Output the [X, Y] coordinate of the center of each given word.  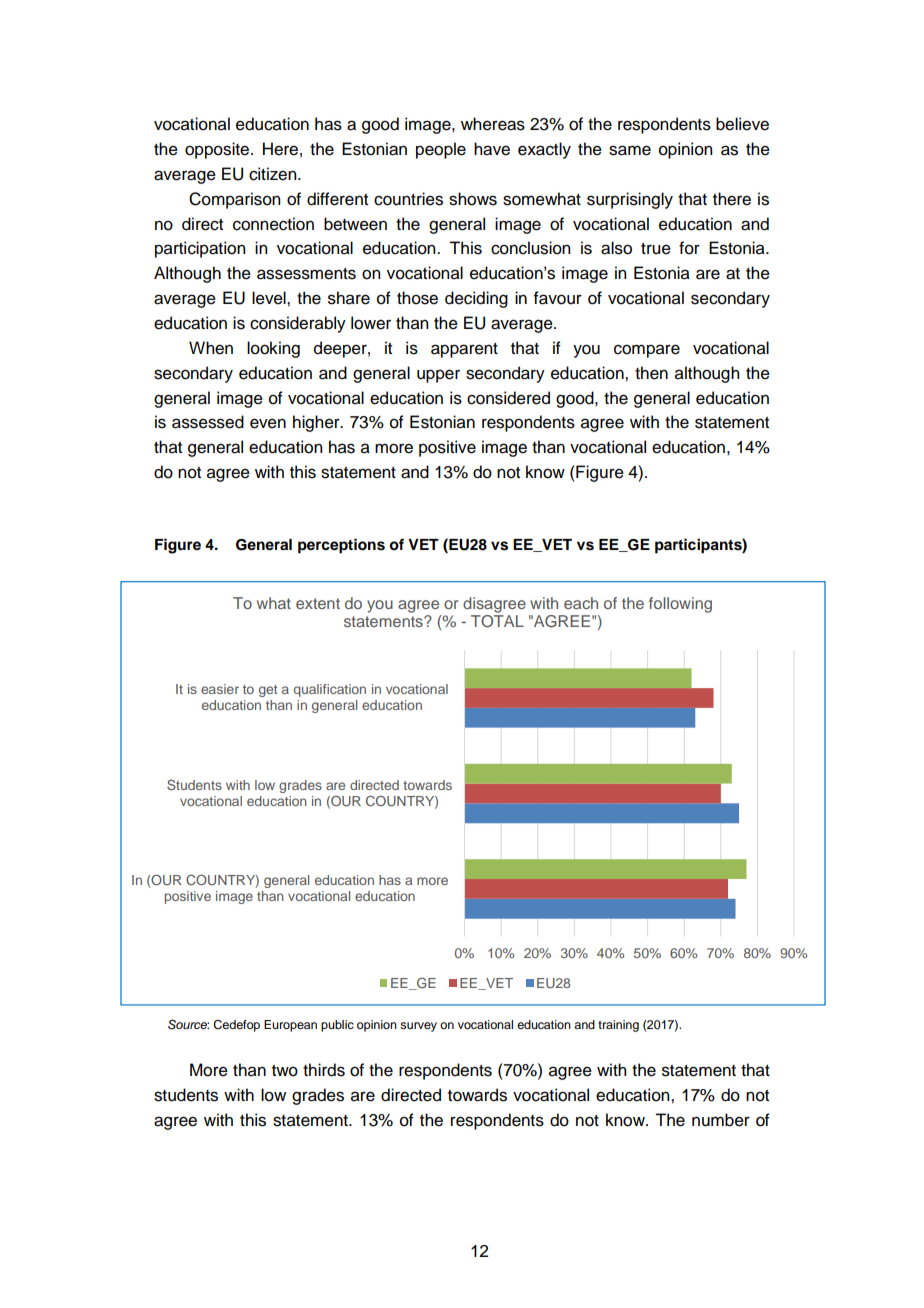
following [680, 605]
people [441, 150]
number [721, 1120]
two [285, 1071]
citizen [274, 174]
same [630, 150]
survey [418, 1027]
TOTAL [497, 621]
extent [318, 603]
